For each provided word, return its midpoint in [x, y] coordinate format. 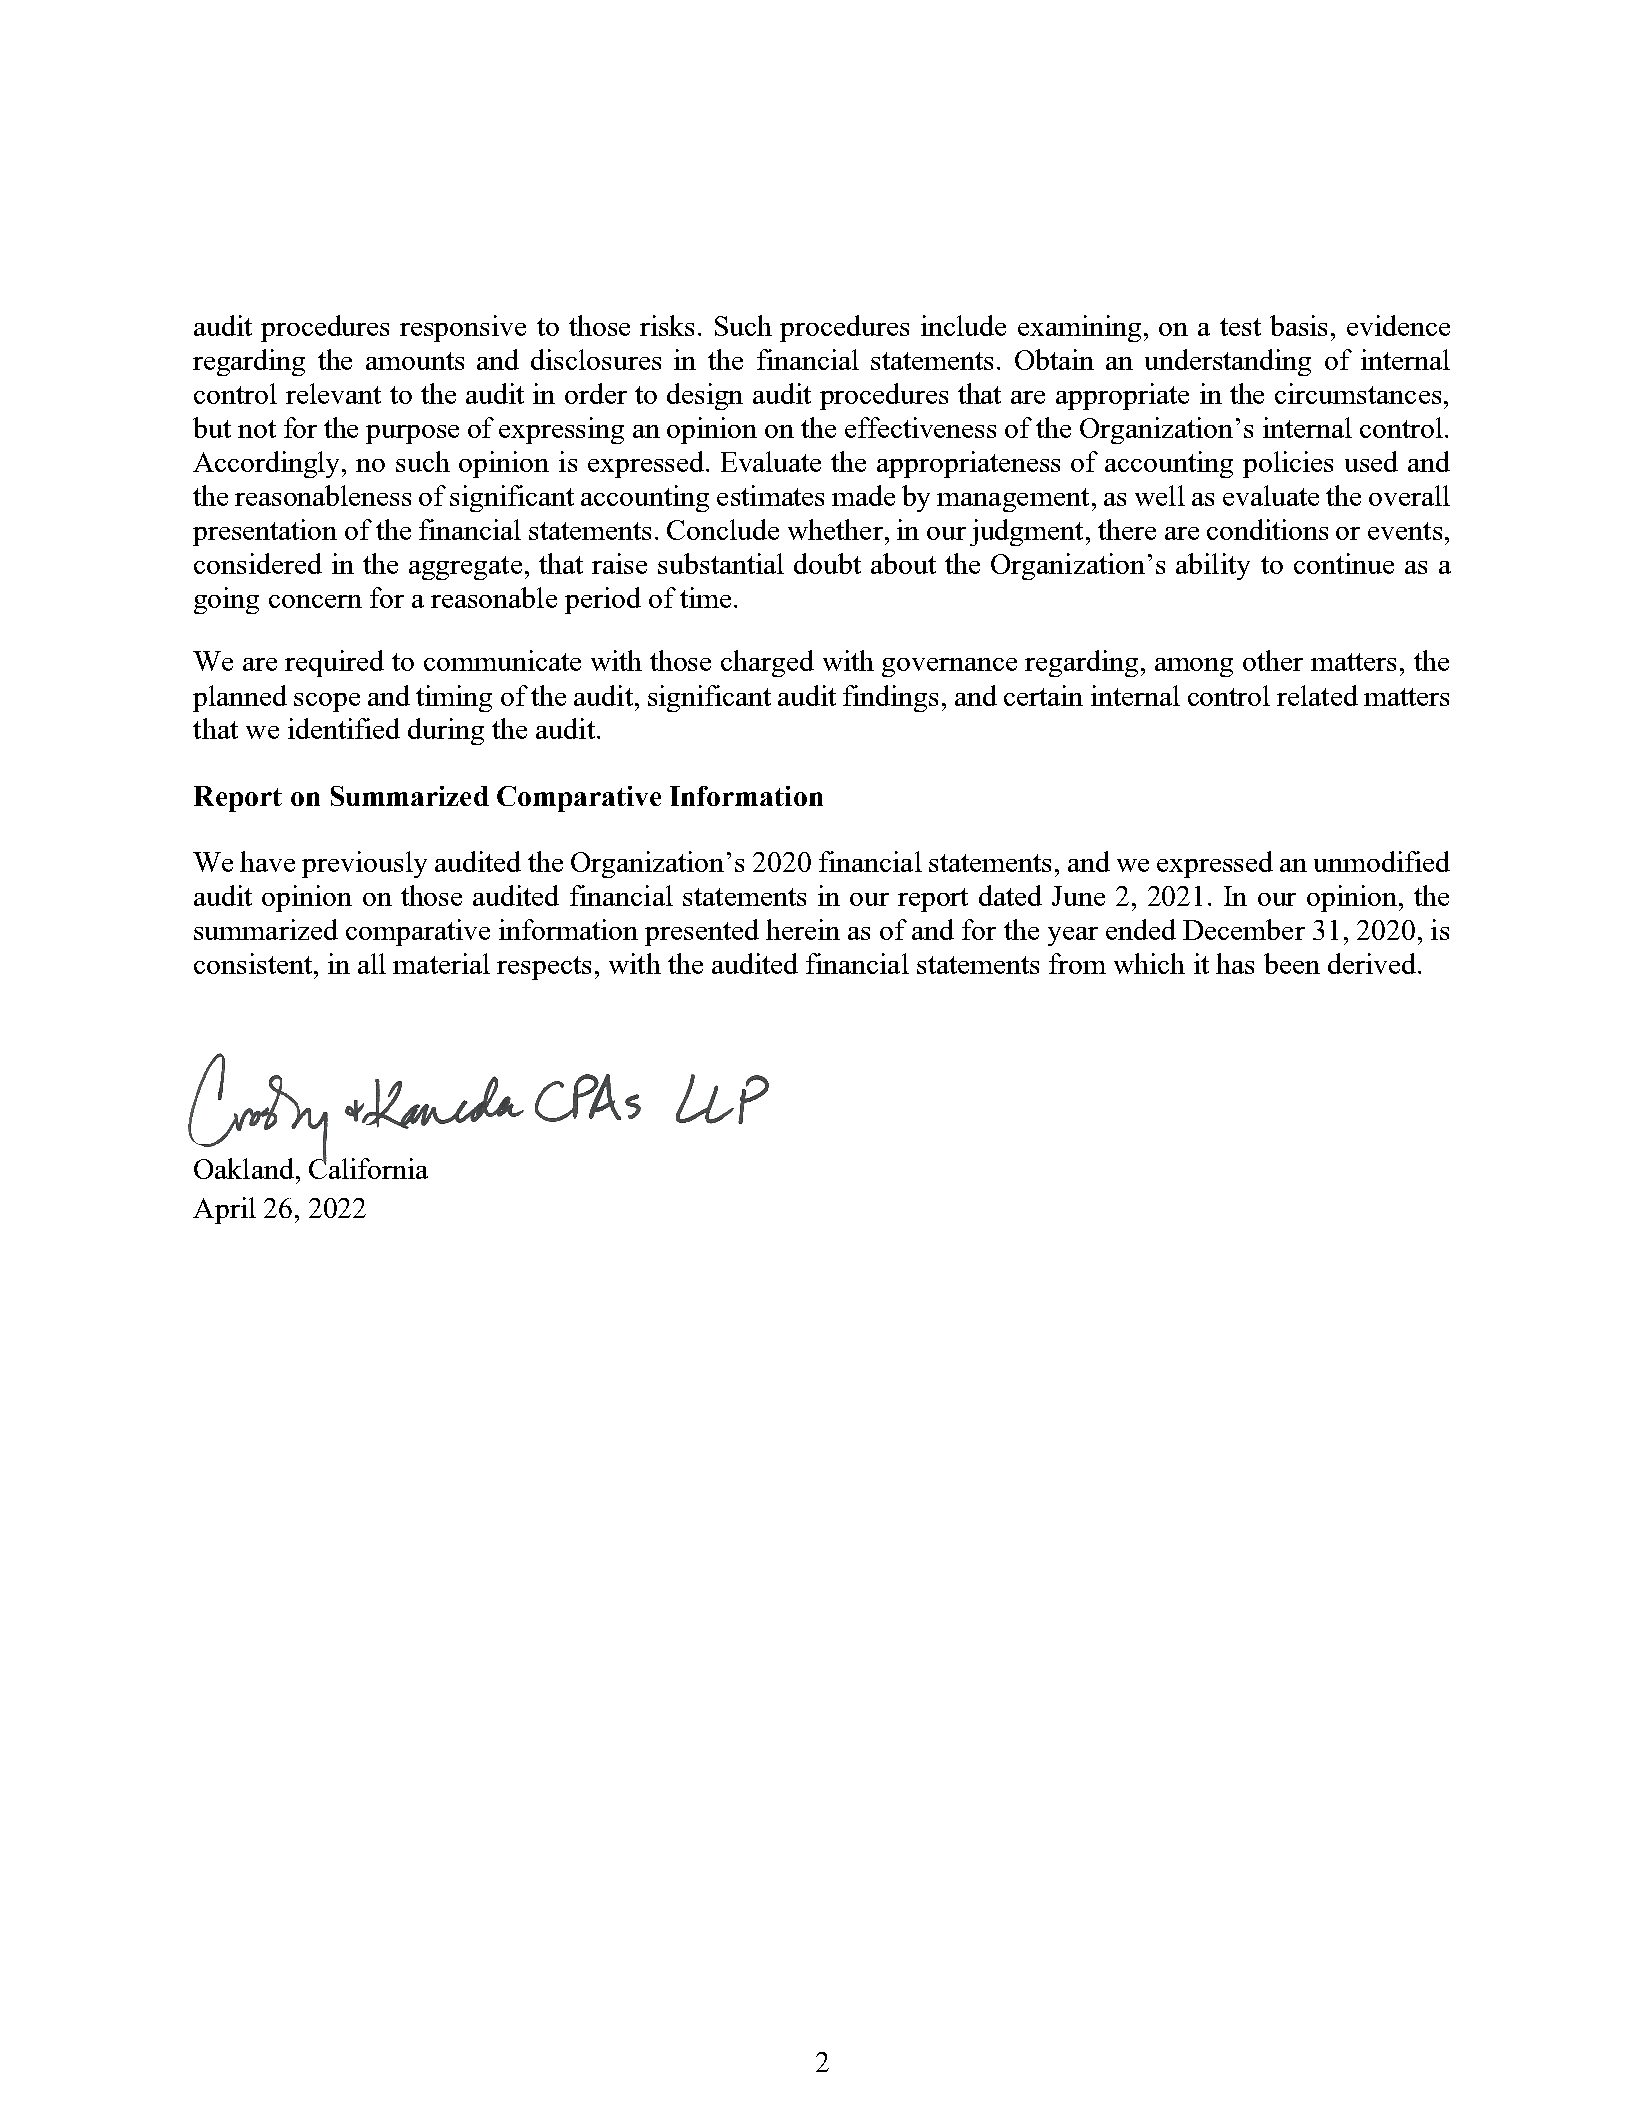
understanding [1228, 362]
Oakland [244, 1168]
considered [258, 563]
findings [890, 698]
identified [344, 728]
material [441, 963]
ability [1213, 566]
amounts [415, 361]
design [705, 396]
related [1317, 695]
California [368, 1167]
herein [803, 929]
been [1292, 963]
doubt [827, 563]
